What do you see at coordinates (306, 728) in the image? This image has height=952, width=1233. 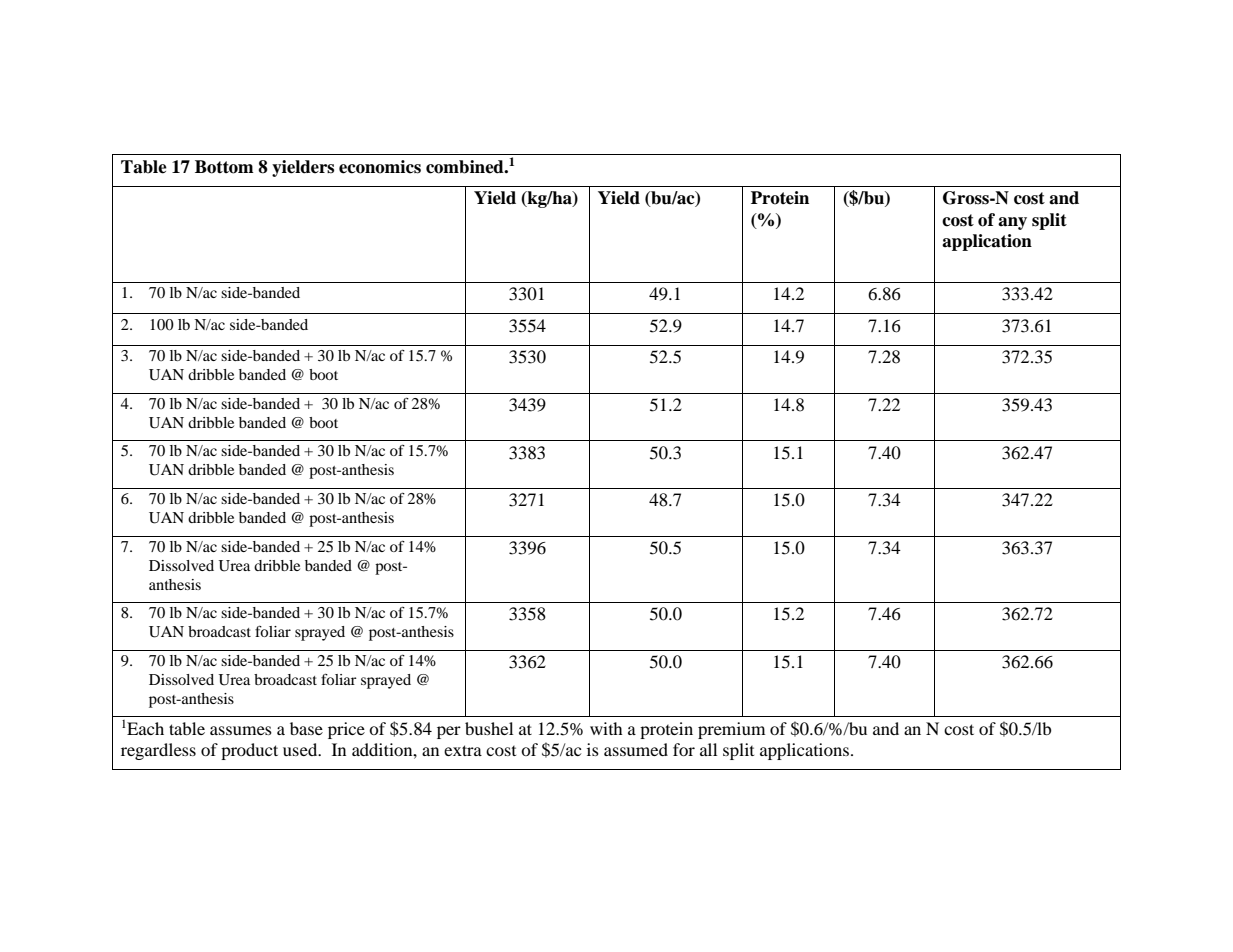 I see `base` at bounding box center [306, 728].
